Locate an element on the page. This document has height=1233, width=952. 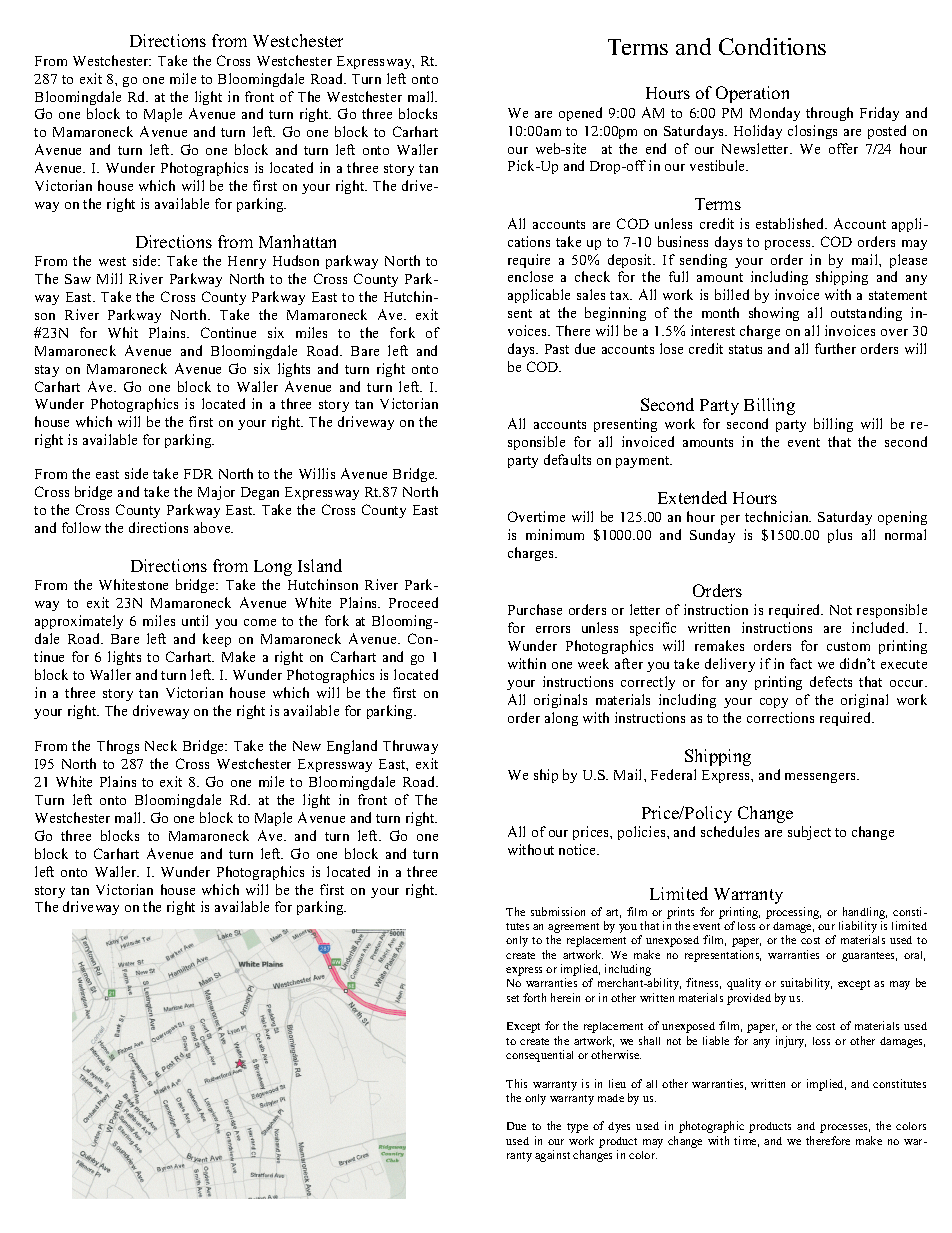
Purchase is located at coordinates (535, 609).
